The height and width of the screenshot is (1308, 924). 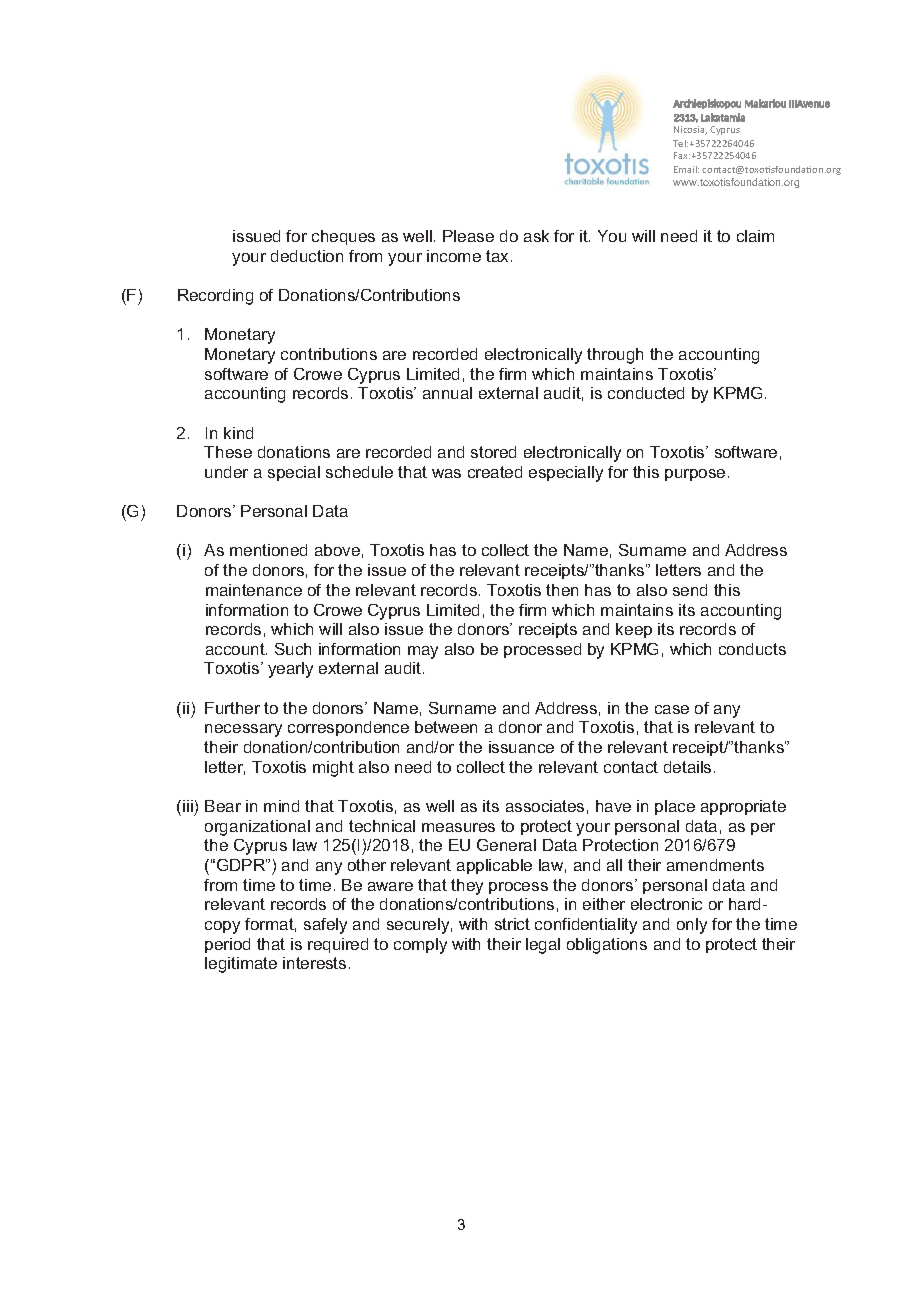 What do you see at coordinates (454, 256) in the screenshot?
I see `income` at bounding box center [454, 256].
